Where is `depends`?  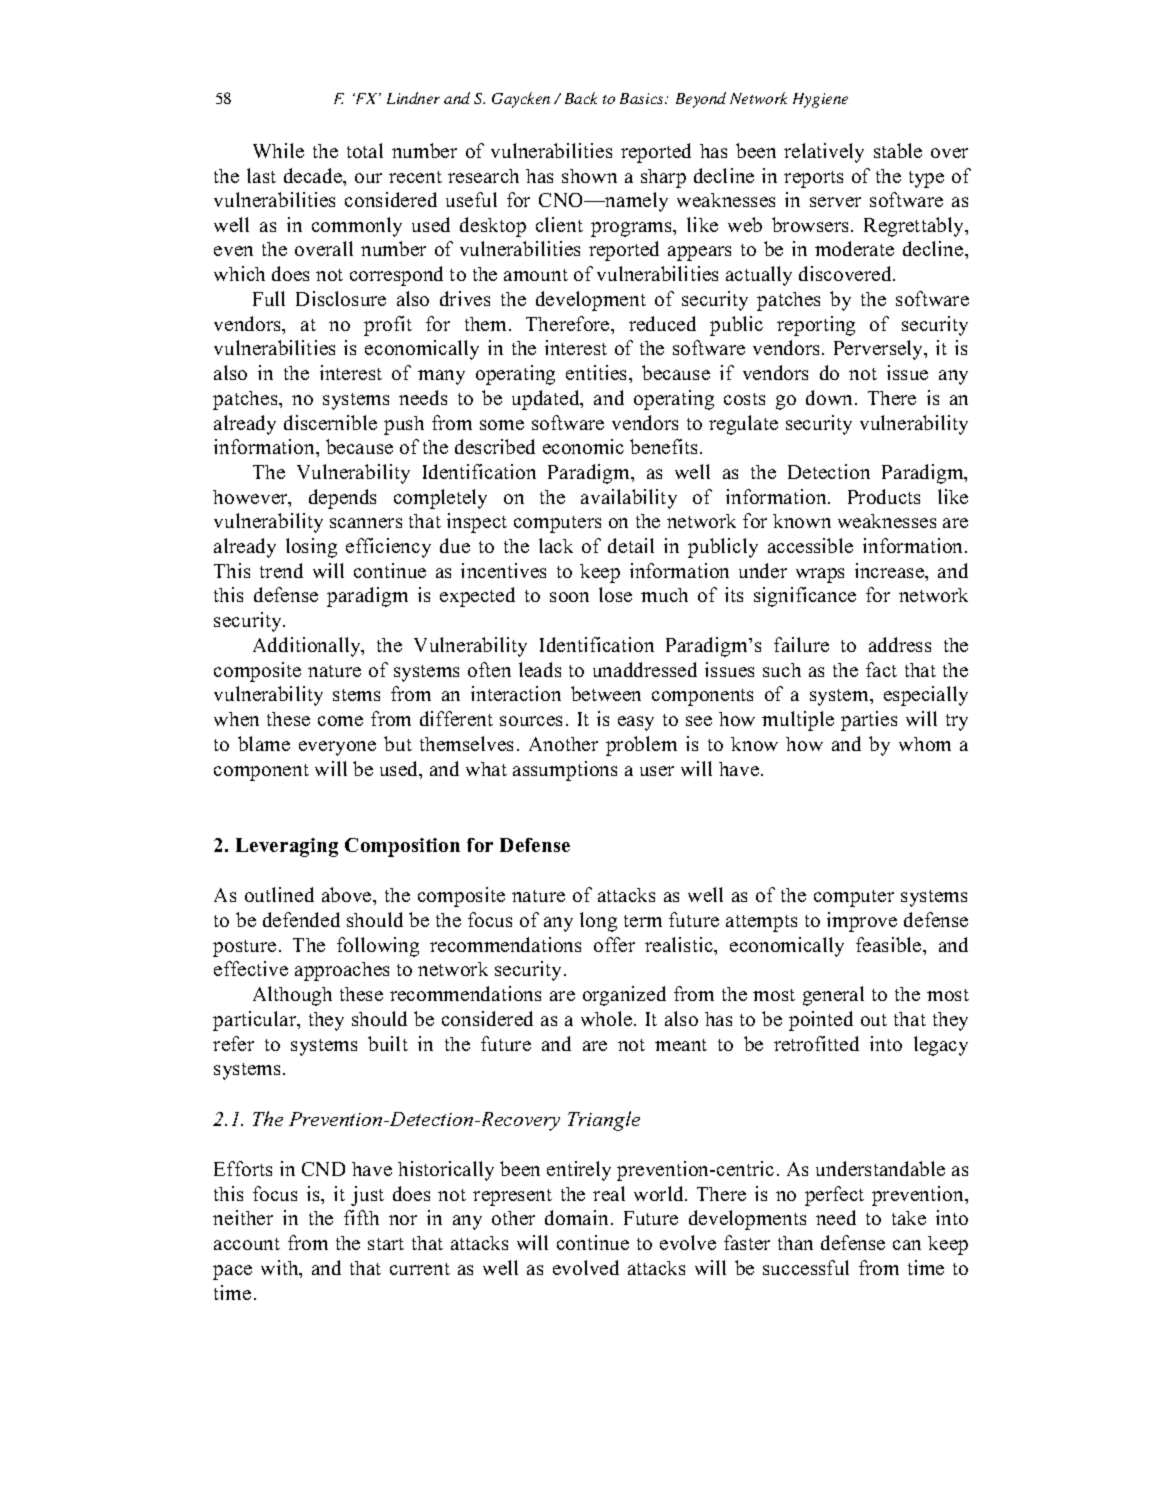
depends is located at coordinates (342, 499).
